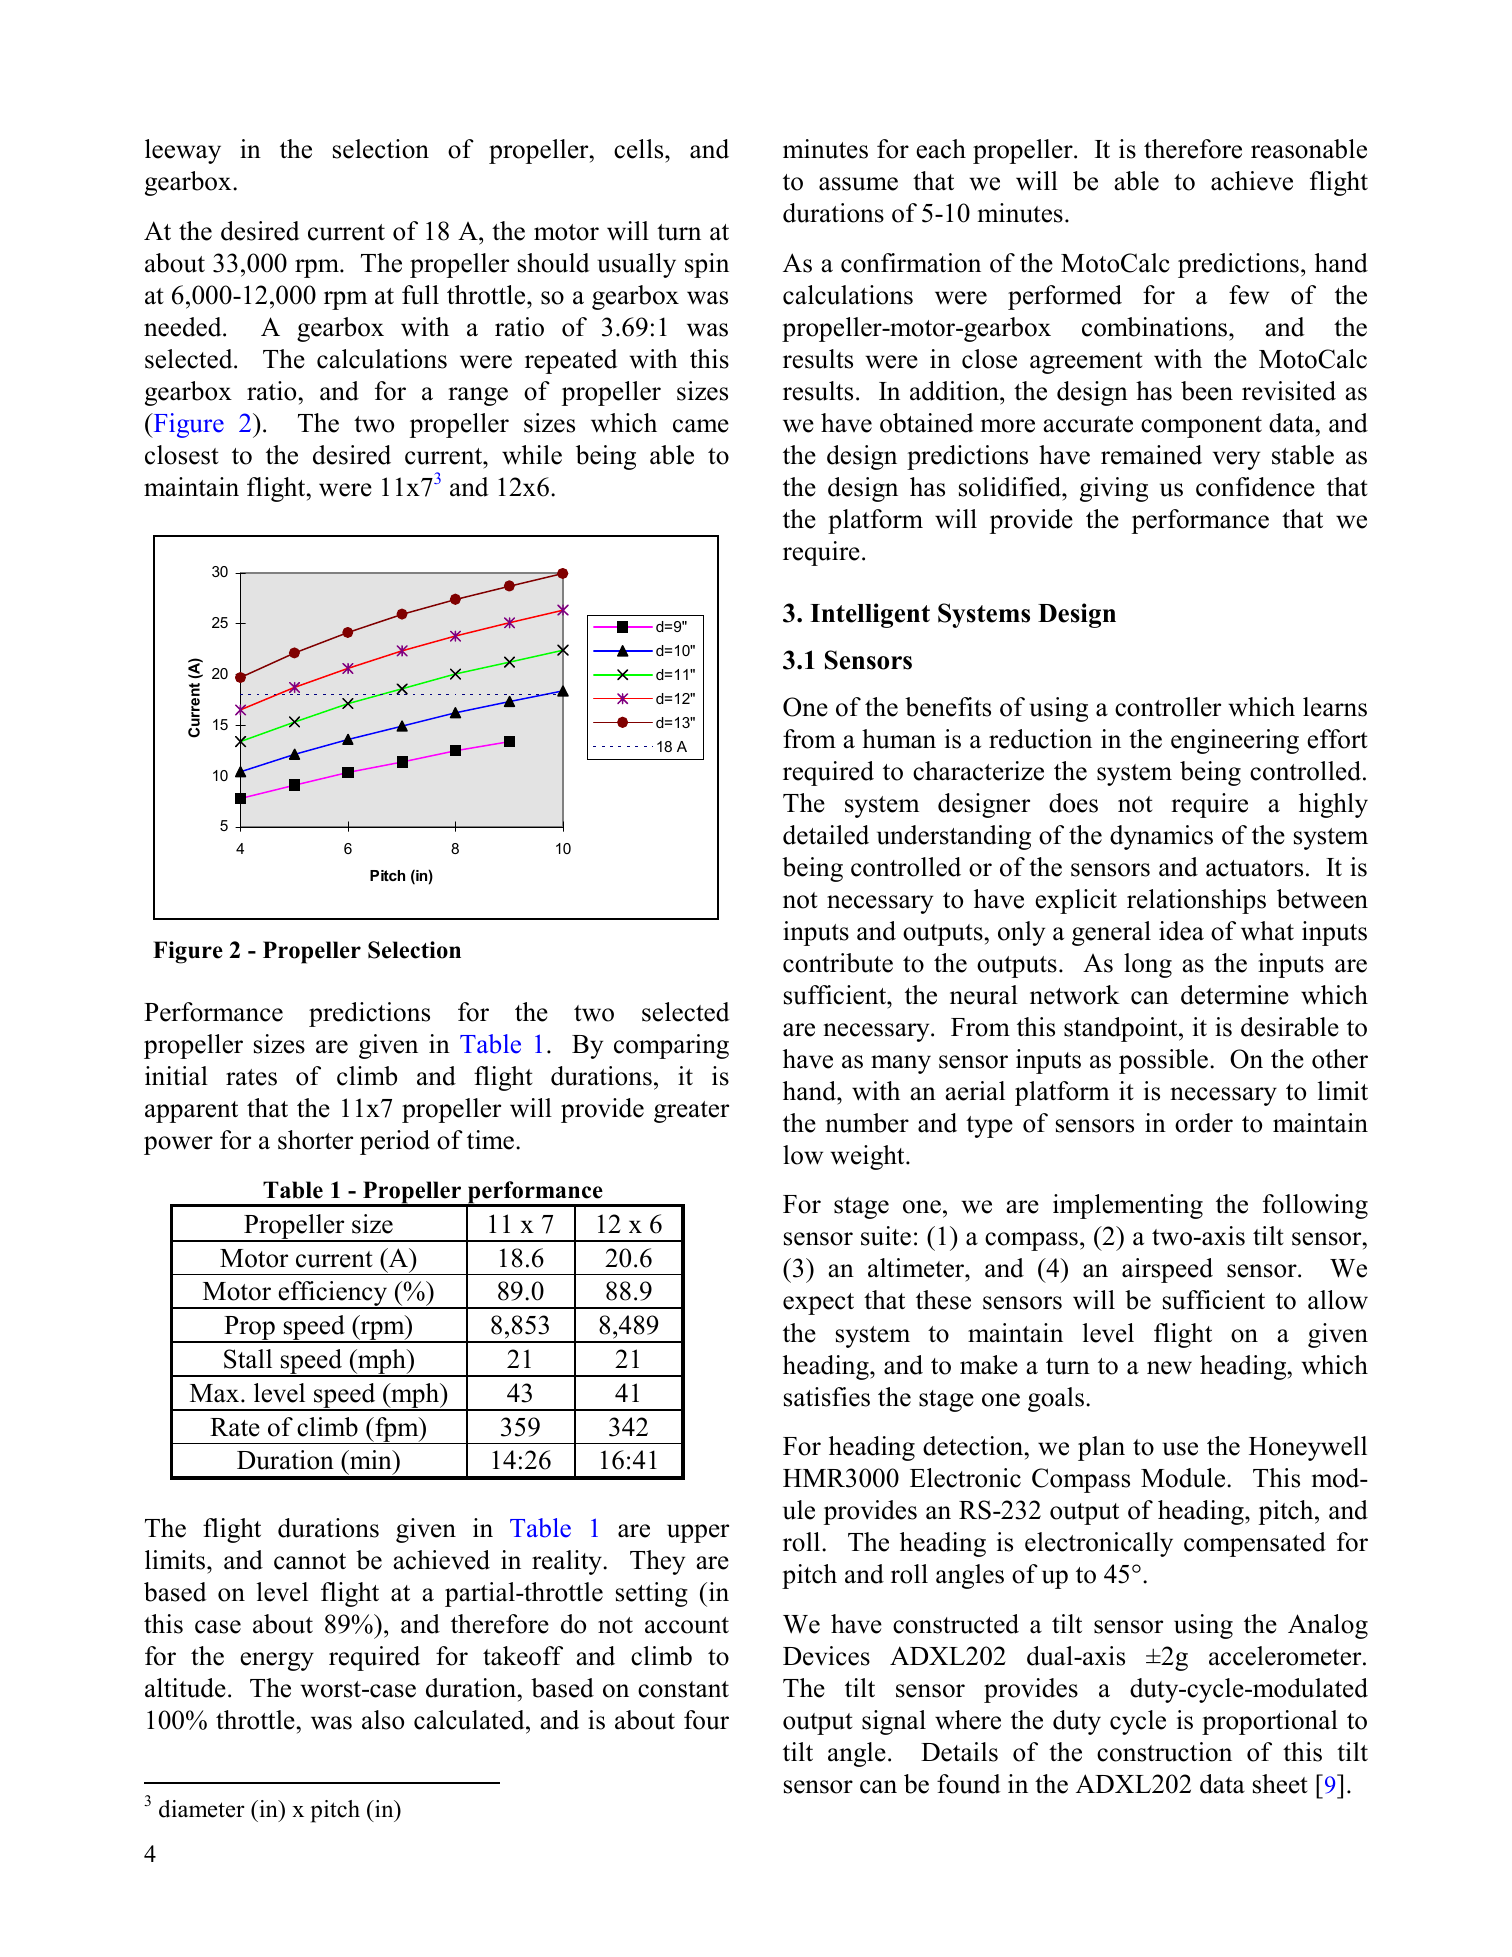  What do you see at coordinates (183, 151) in the page?
I see `leeway` at bounding box center [183, 151].
